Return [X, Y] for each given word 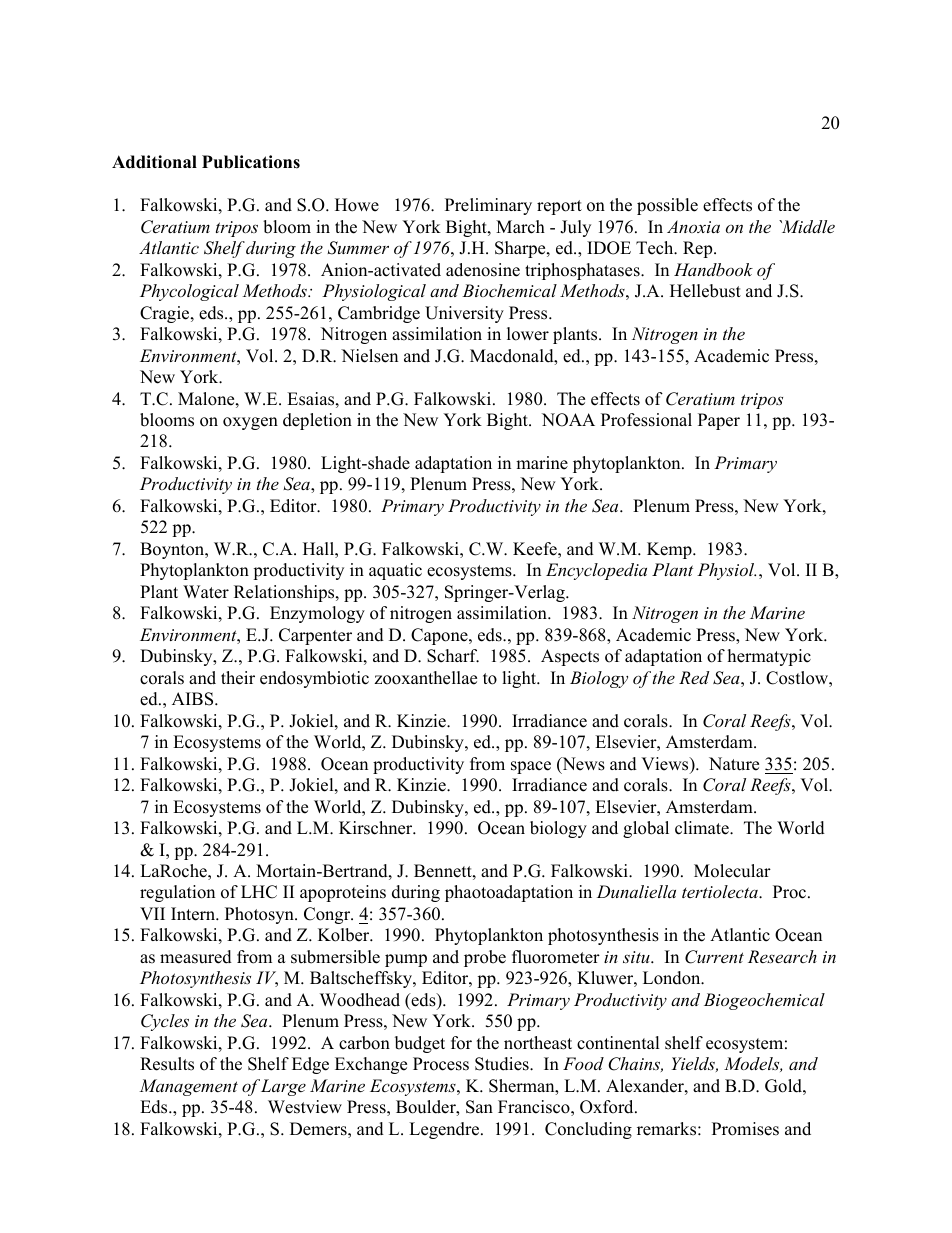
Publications [251, 162]
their [238, 678]
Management [188, 1087]
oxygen [250, 423]
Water [206, 592]
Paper [719, 421]
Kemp [670, 550]
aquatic [395, 571]
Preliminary [488, 206]
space [531, 767]
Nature [734, 764]
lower [528, 334]
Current [714, 957]
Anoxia [693, 226]
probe [485, 958]
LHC [259, 892]
